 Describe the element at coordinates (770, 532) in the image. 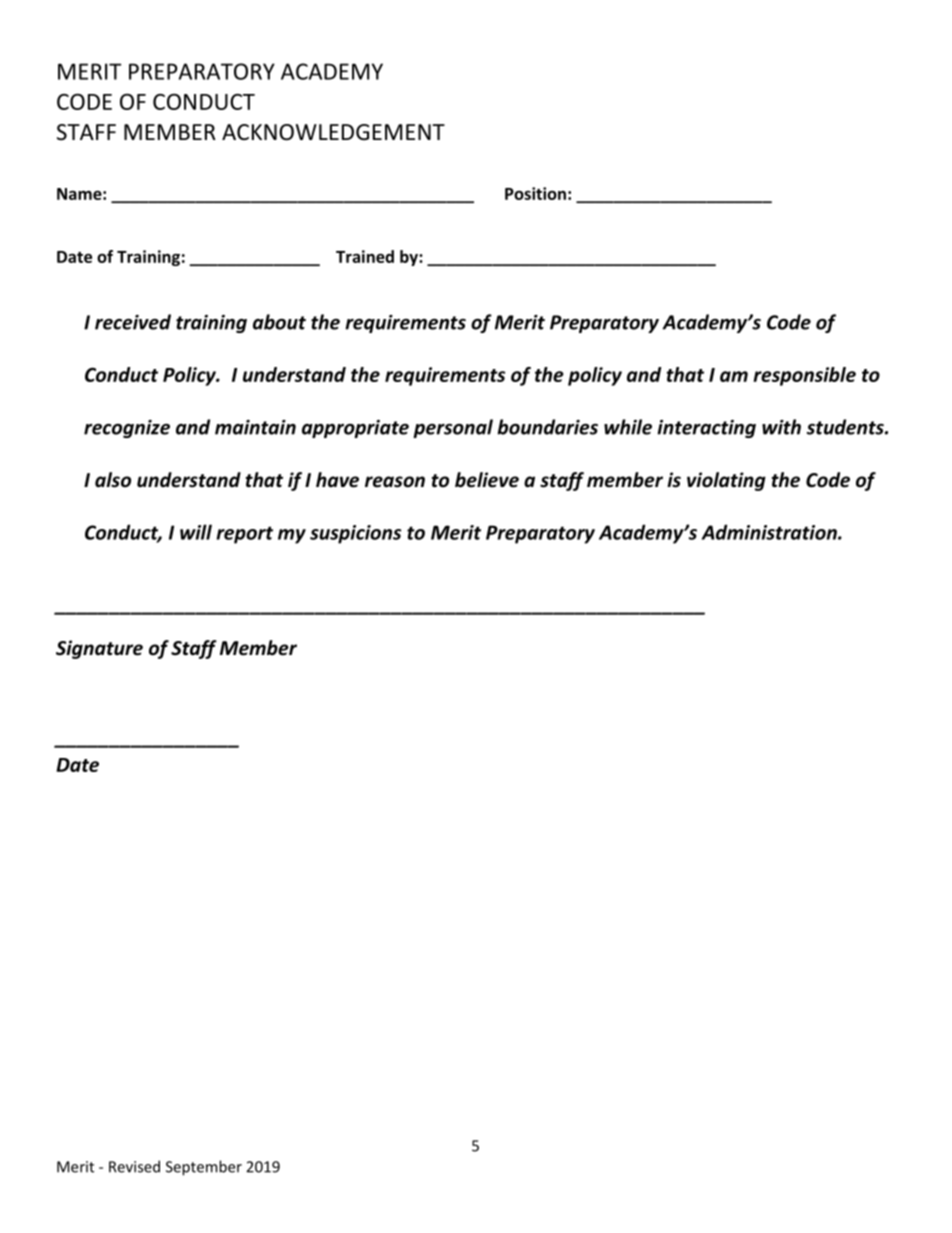

I see `Administration` at that location.
